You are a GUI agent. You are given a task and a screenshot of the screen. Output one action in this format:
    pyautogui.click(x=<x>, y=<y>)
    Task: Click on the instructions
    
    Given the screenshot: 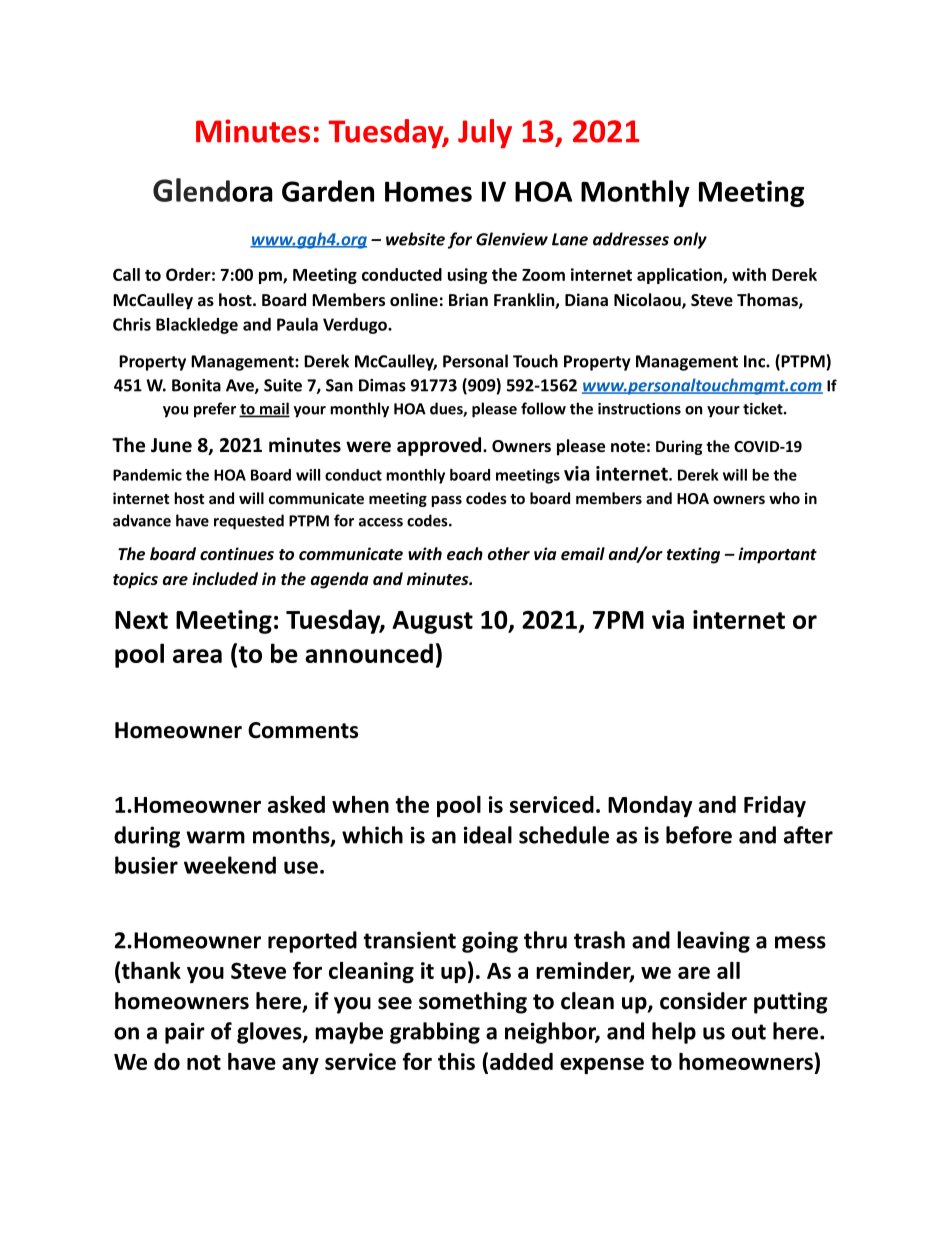 What is the action you would take?
    pyautogui.click(x=639, y=409)
